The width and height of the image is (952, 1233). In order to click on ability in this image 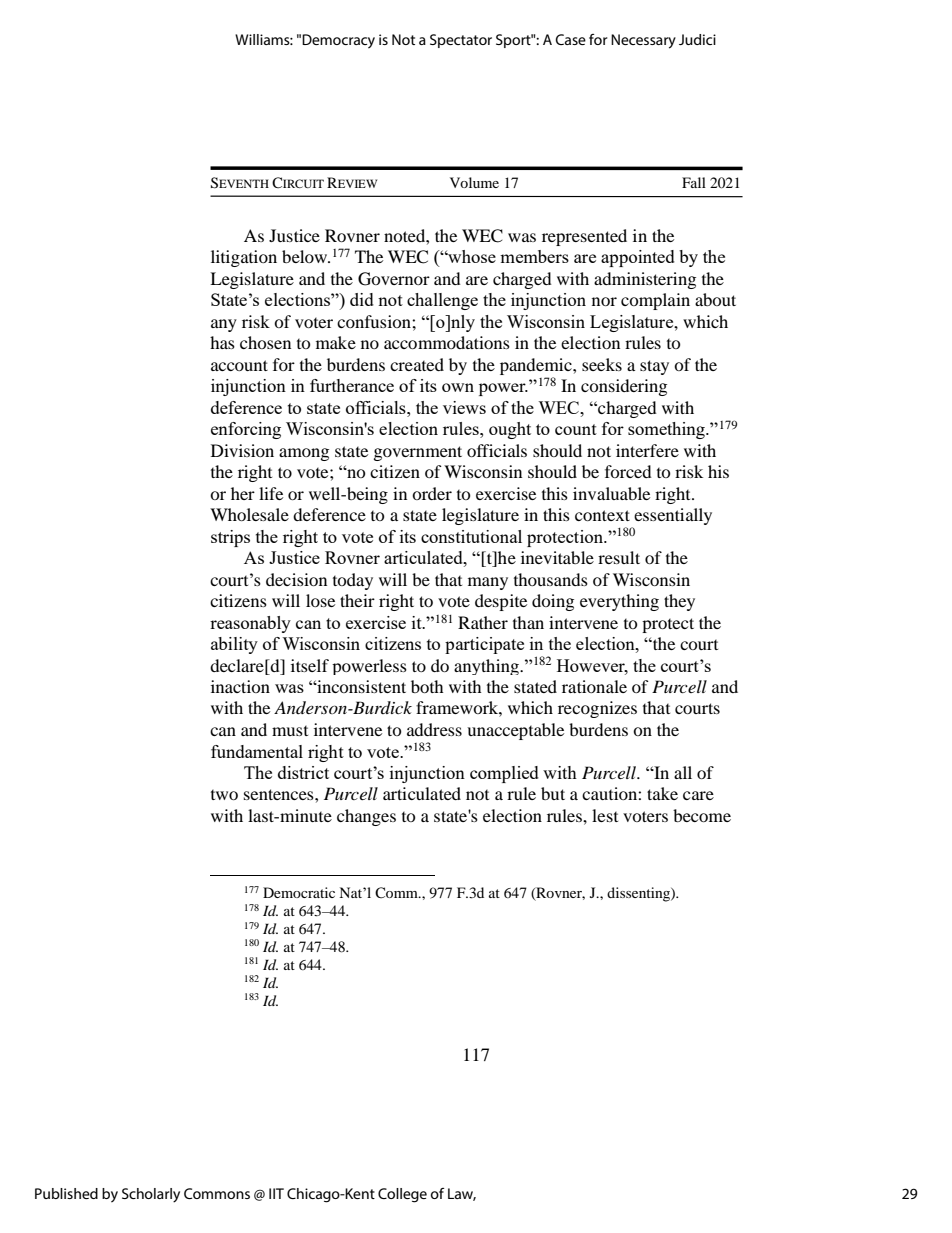, I will do `click(234, 645)`.
